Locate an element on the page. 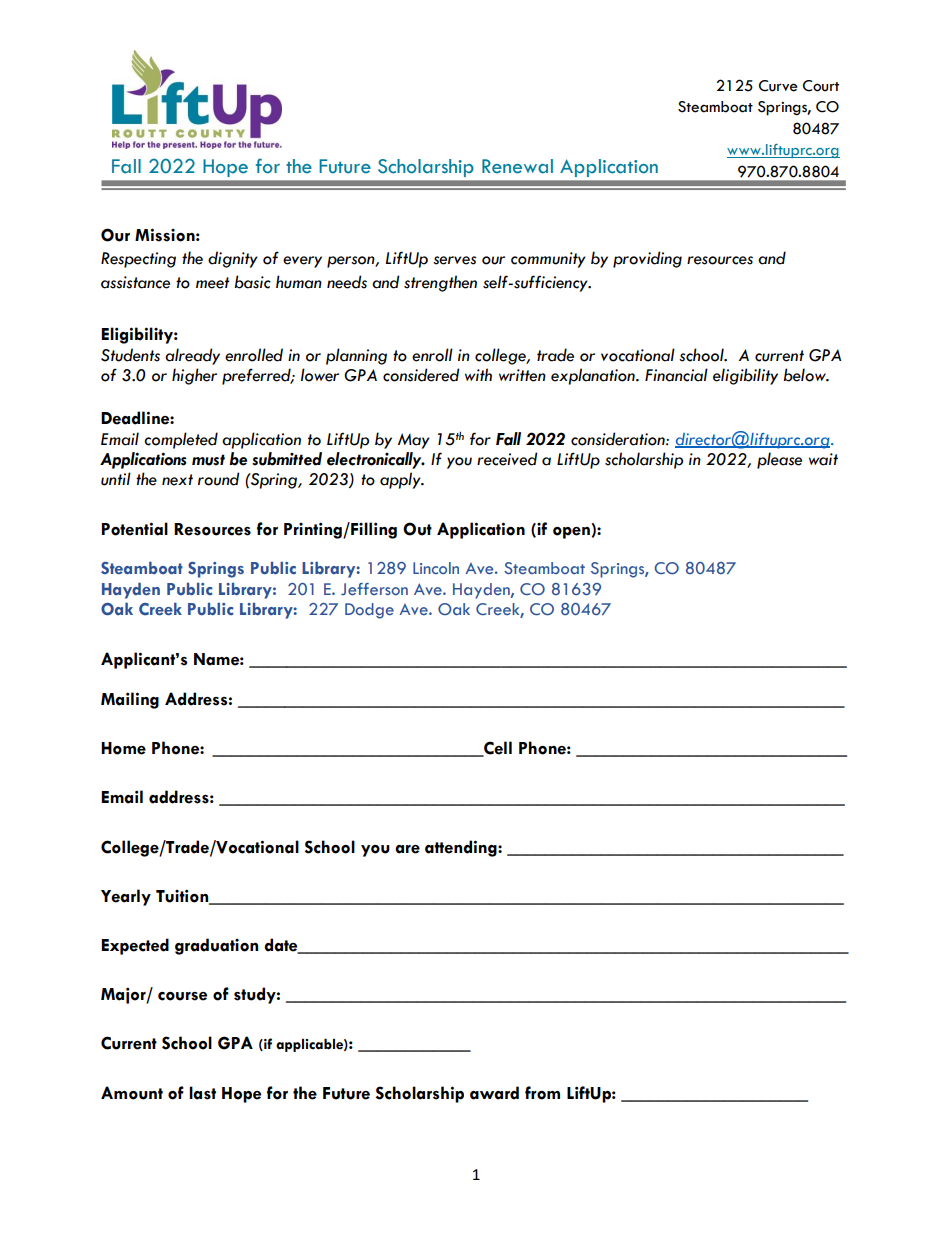 The image size is (952, 1233). dignity is located at coordinates (233, 259).
